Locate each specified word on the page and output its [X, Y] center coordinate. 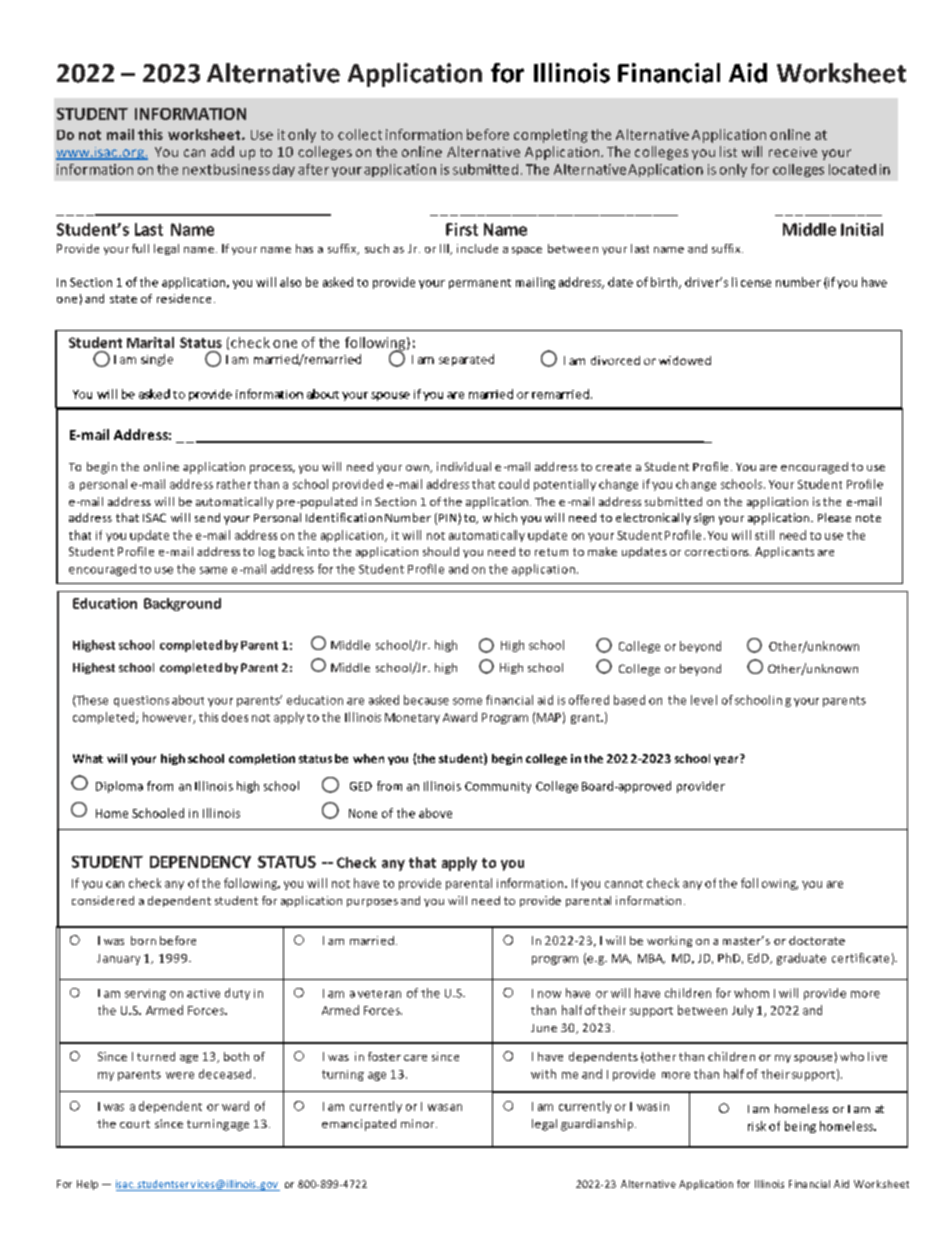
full [140, 248]
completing [551, 136]
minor [419, 1123]
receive [793, 152]
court [135, 1124]
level [704, 700]
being [800, 1127]
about [188, 700]
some [467, 701]
